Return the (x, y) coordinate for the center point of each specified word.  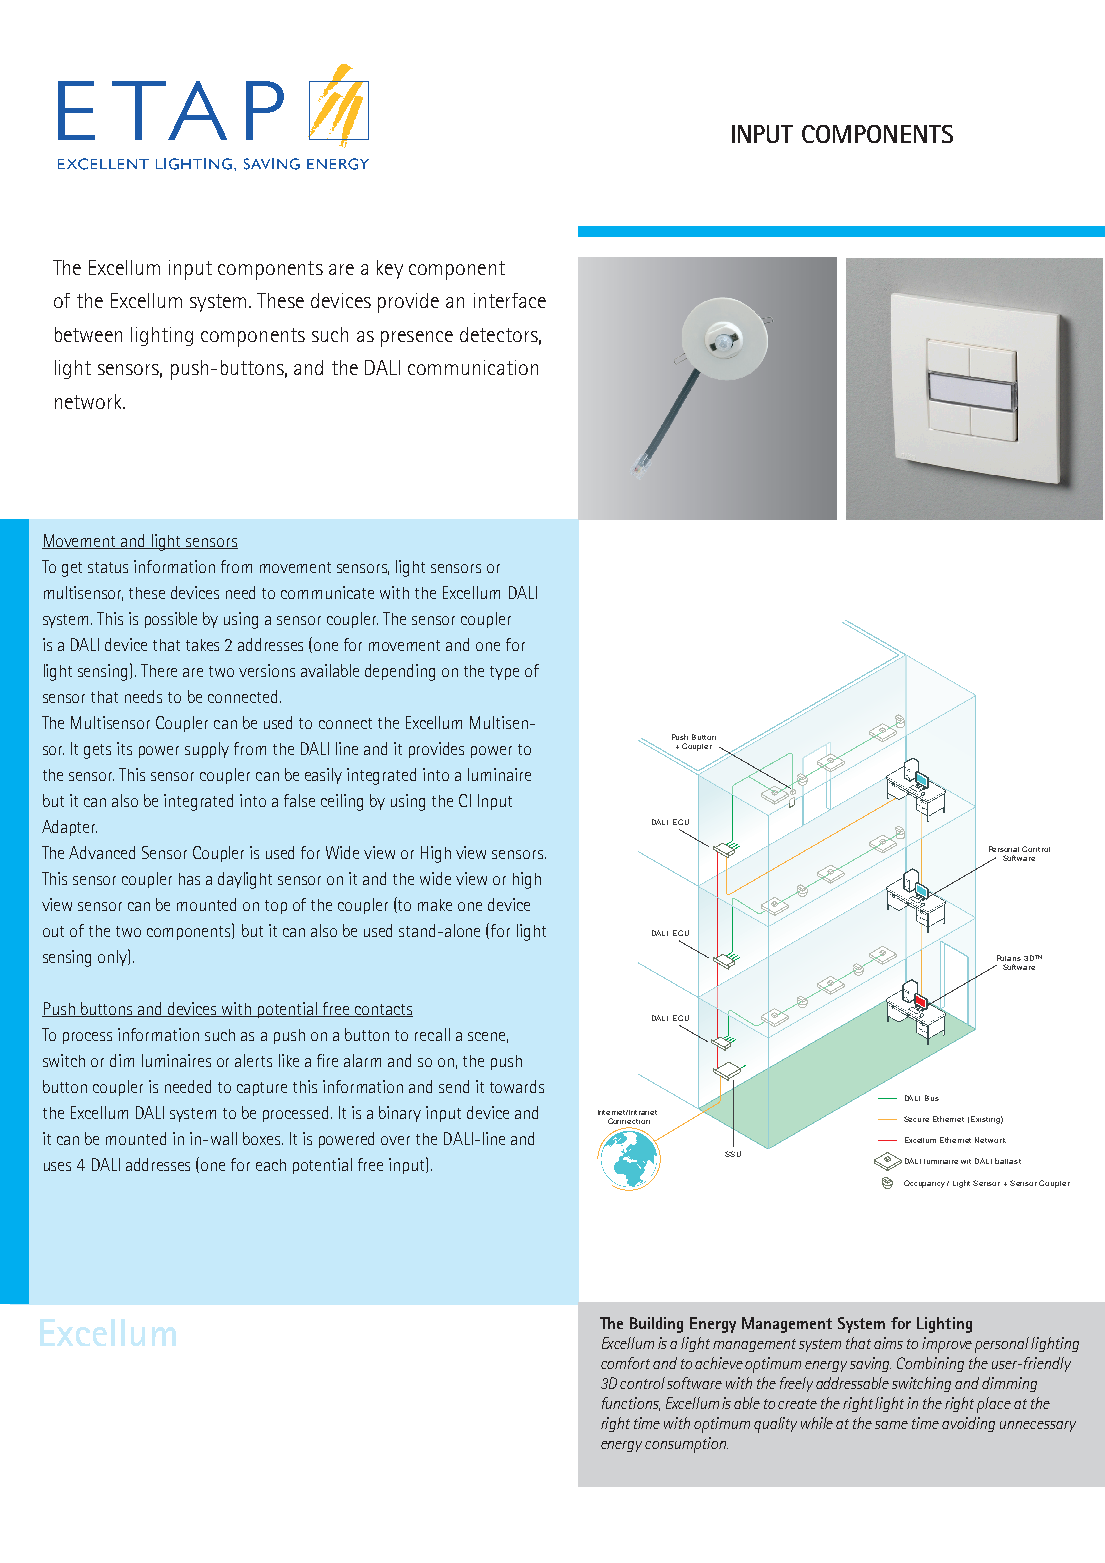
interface (510, 300)
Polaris (1009, 958)
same (891, 1425)
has (189, 879)
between (88, 334)
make (435, 905)
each (271, 1165)
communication (473, 367)
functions (631, 1404)
